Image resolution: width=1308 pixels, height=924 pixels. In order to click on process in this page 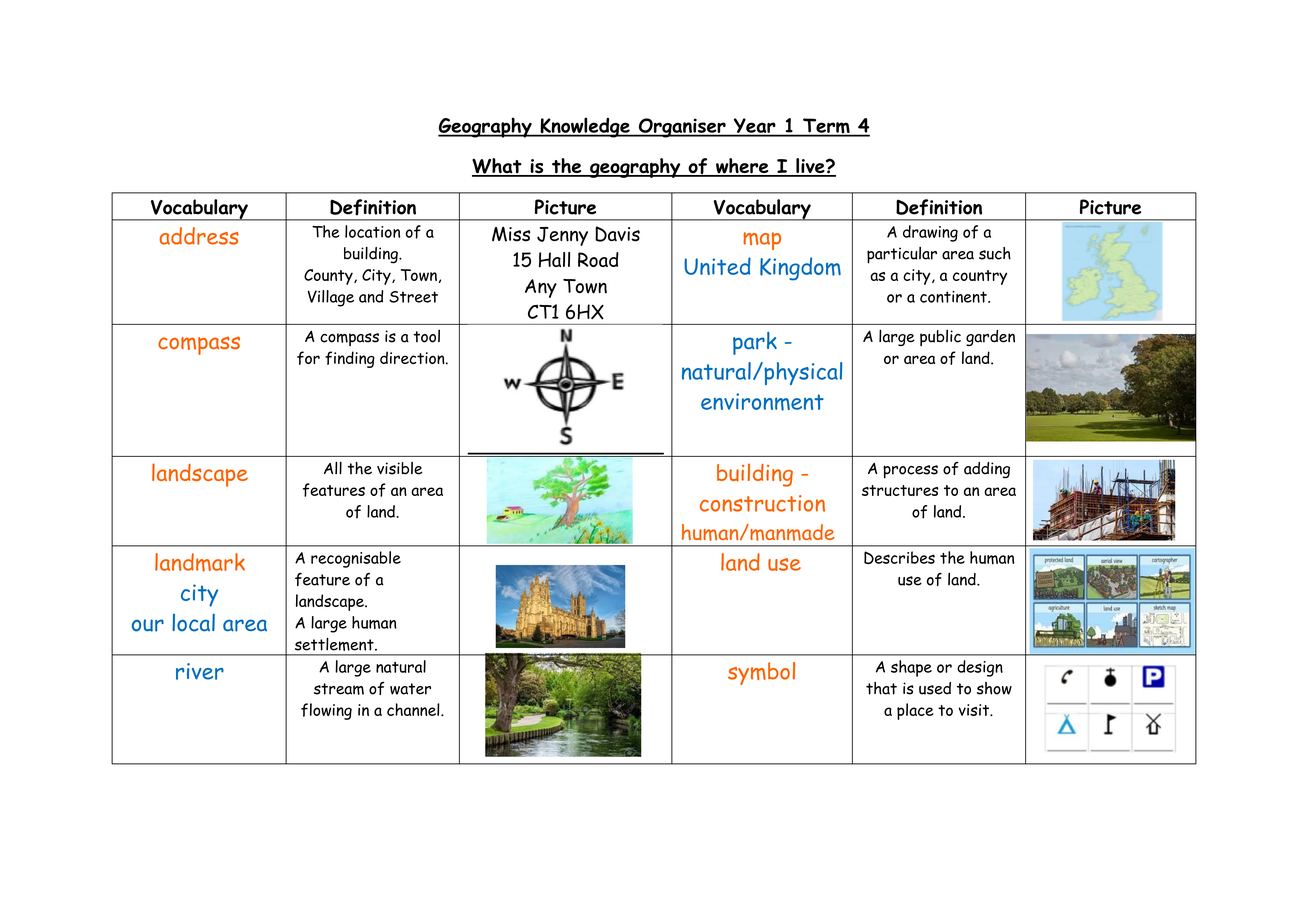, I will do `click(910, 472)`.
